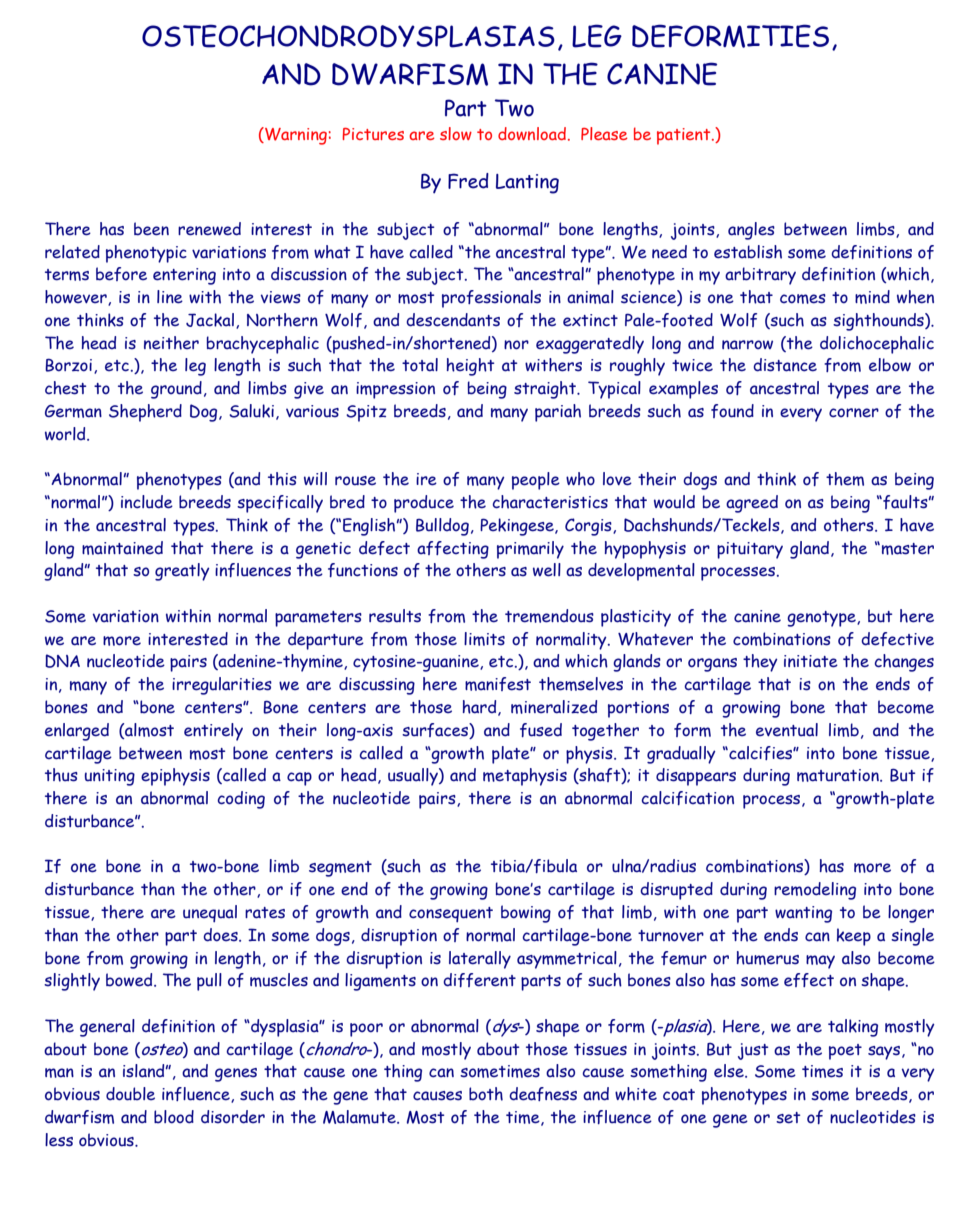 This document has height=1211, width=980. I want to click on remodeling, so click(815, 891).
